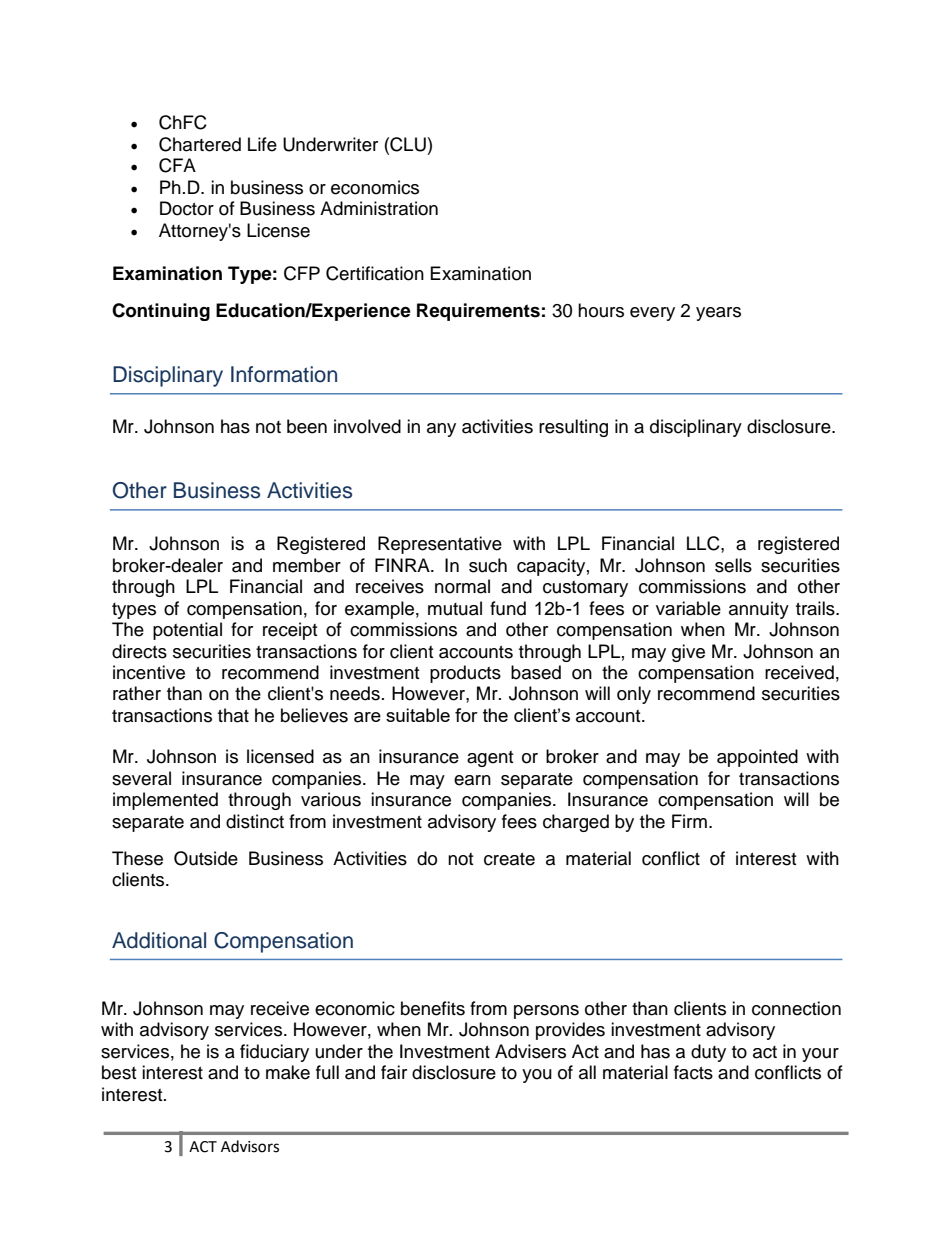 The width and height of the screenshot is (952, 1233). I want to click on Firm, so click(689, 821).
